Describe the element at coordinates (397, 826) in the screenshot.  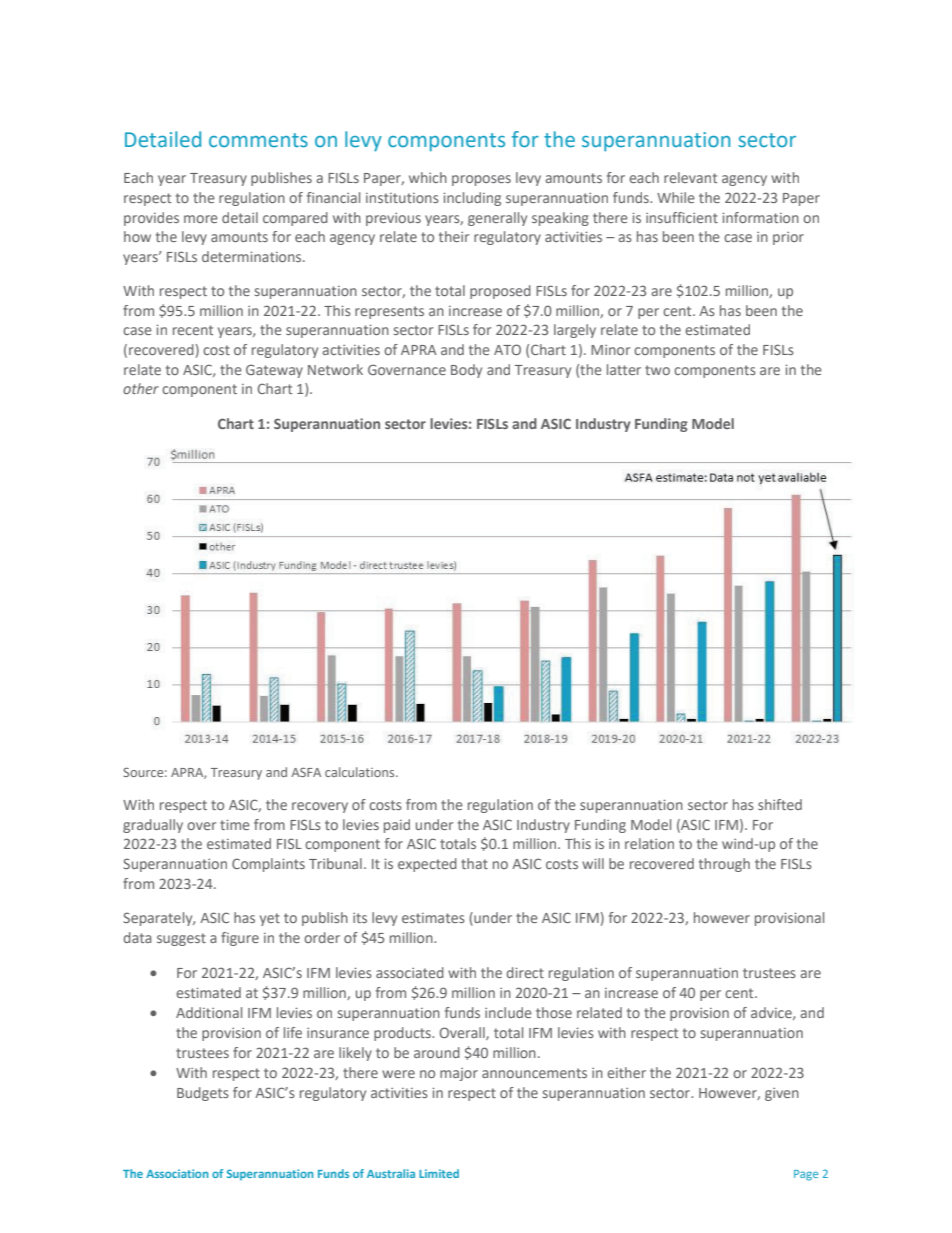
I see `paid` at that location.
